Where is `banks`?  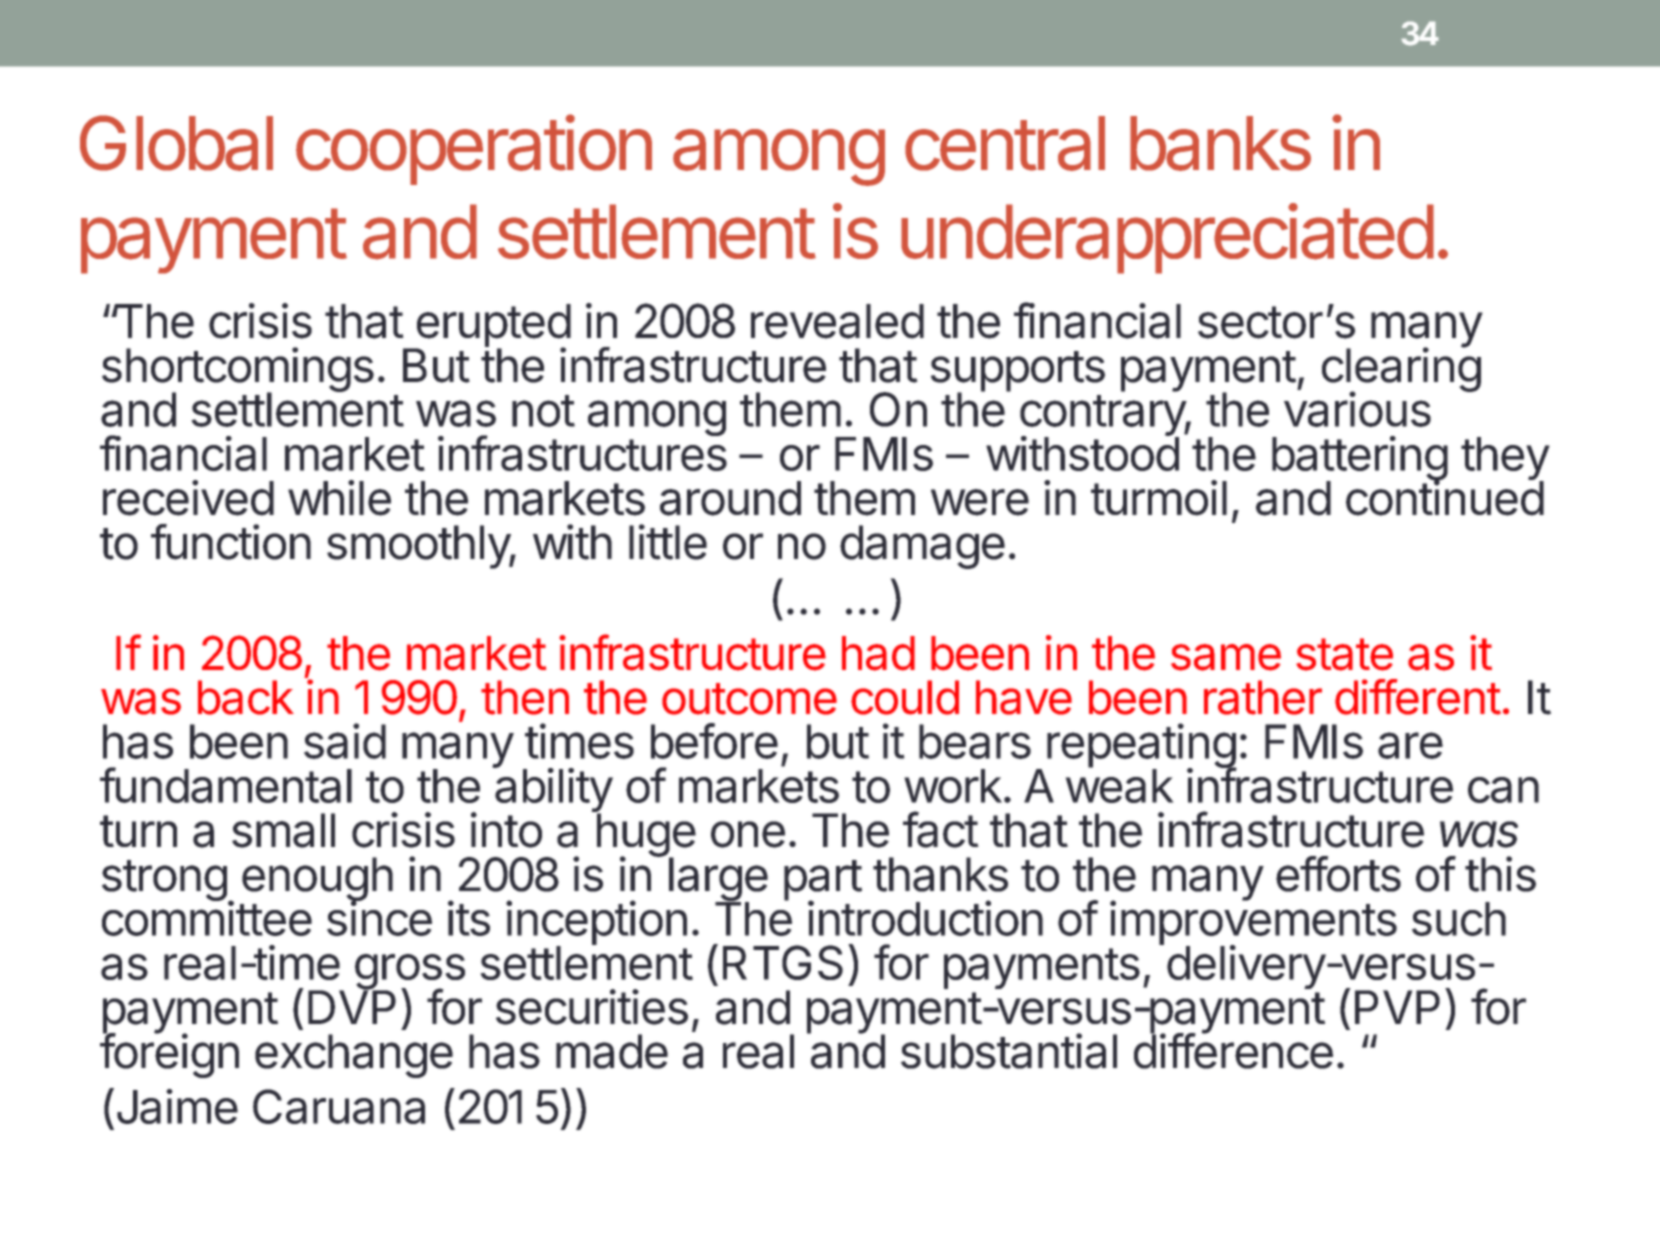 banks is located at coordinates (1220, 143).
